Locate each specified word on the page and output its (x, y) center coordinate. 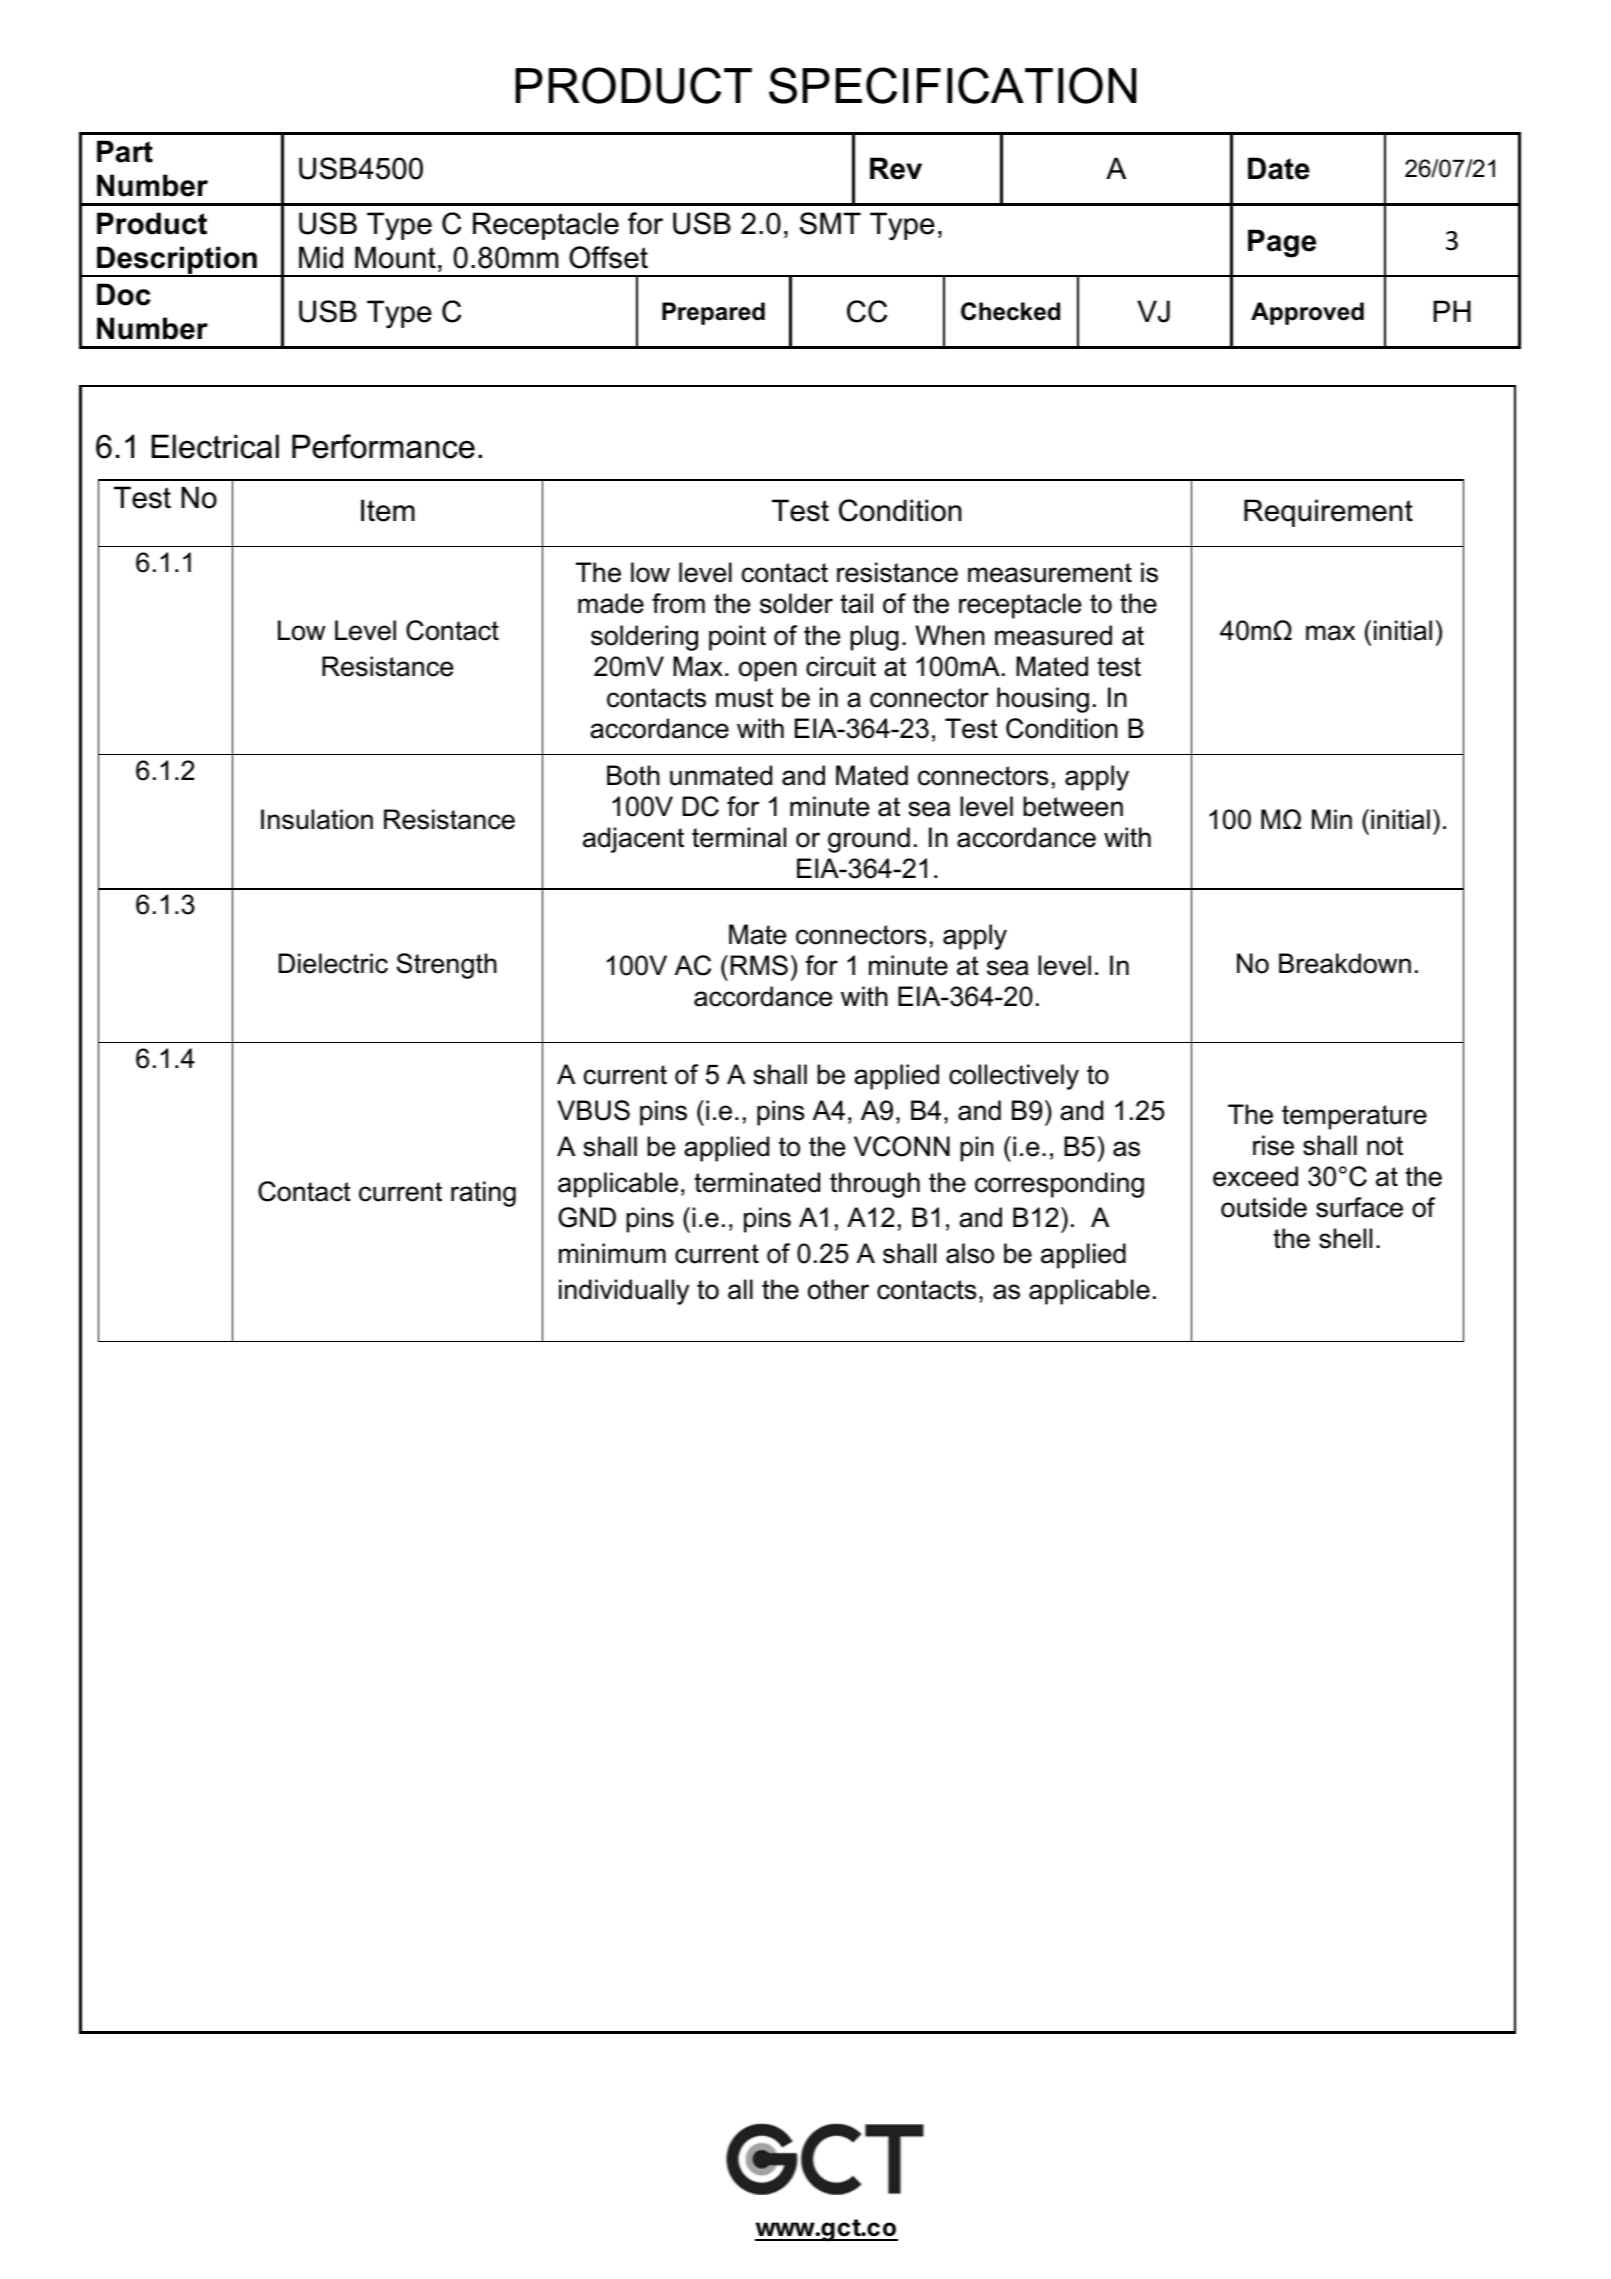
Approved (1307, 313)
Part (125, 151)
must (744, 698)
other (838, 1289)
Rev (896, 168)
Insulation (317, 819)
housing (1043, 700)
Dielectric (333, 963)
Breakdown (1345, 963)
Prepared (713, 313)
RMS (759, 965)
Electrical (215, 446)
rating (483, 1194)
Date (1279, 168)
